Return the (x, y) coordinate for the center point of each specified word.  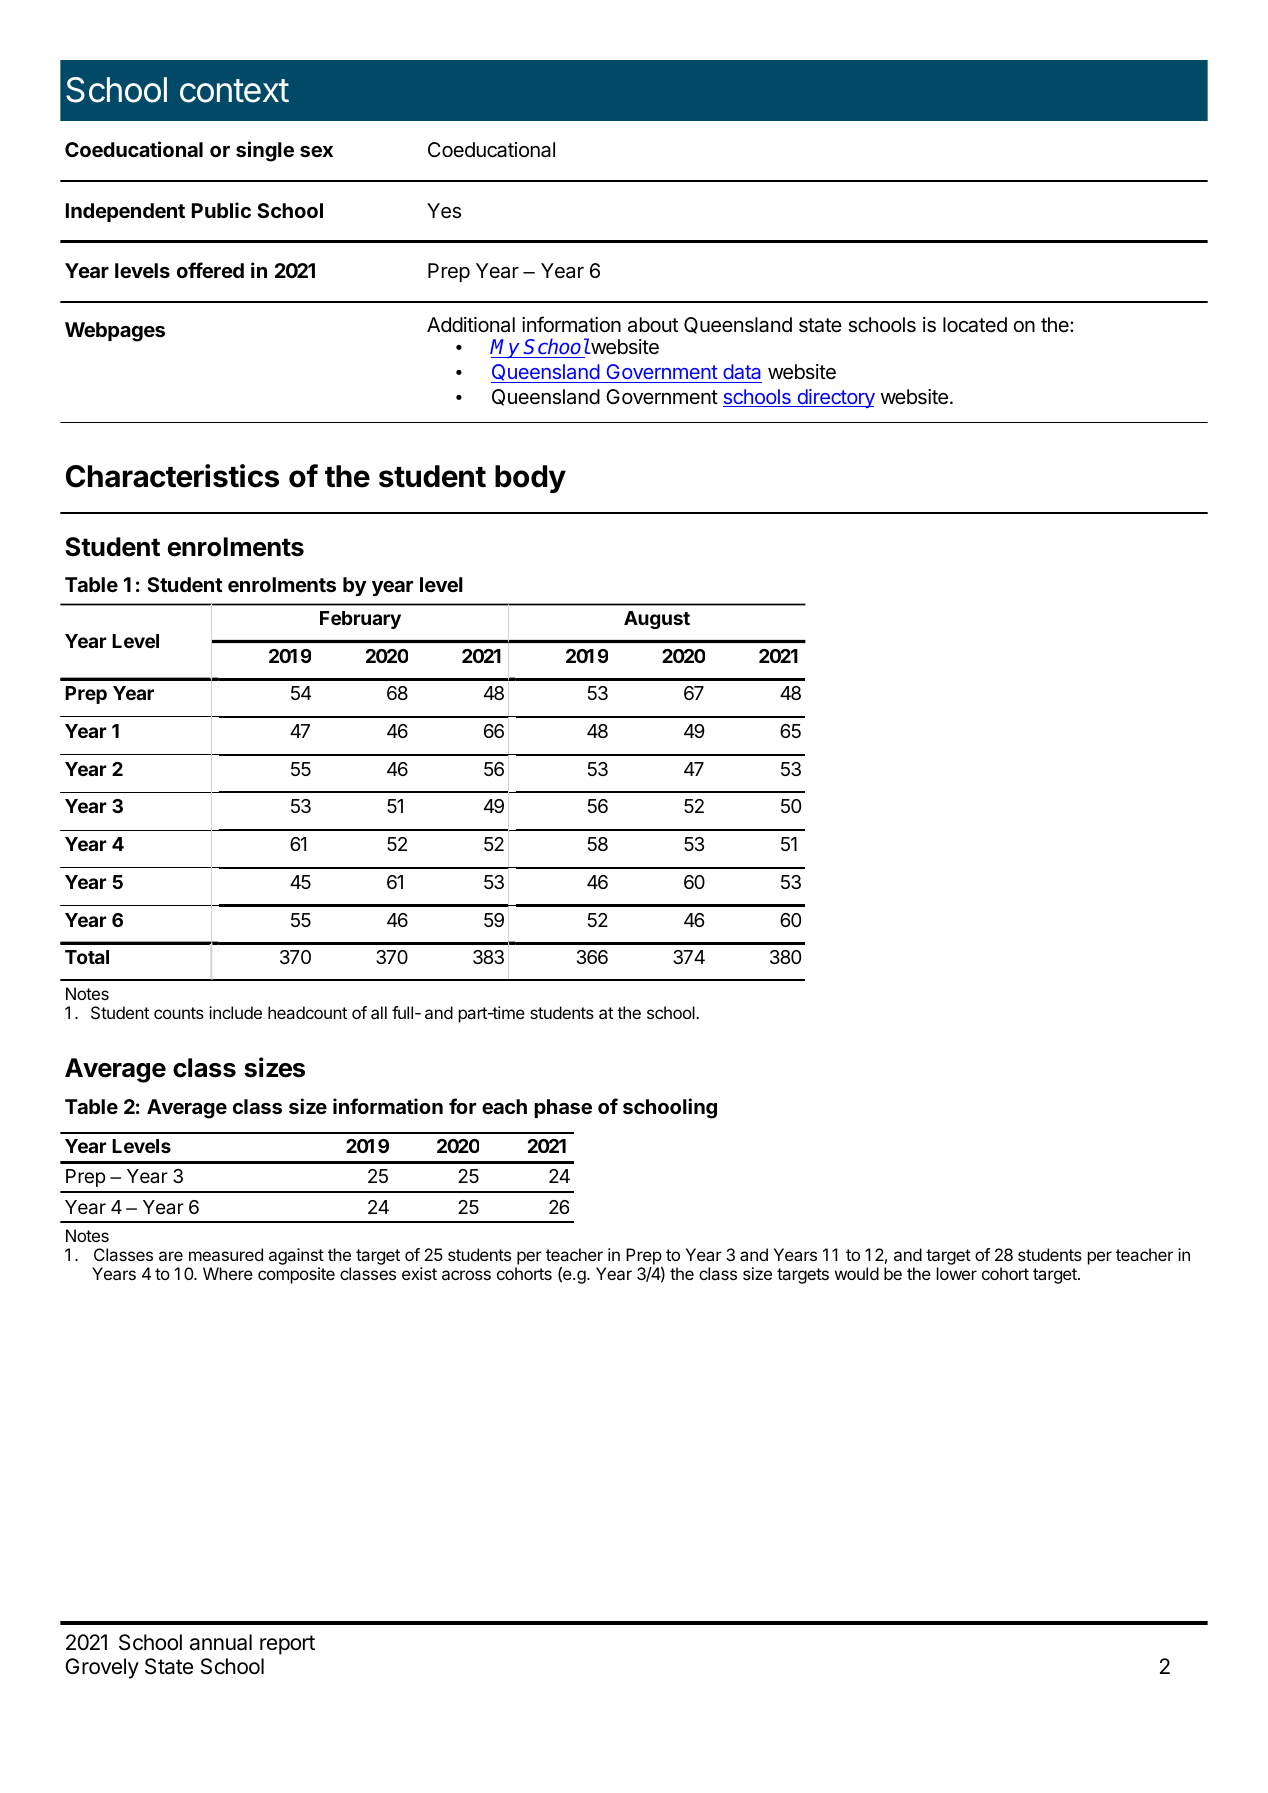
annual (221, 1642)
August (657, 620)
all (379, 1012)
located (975, 325)
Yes (444, 211)
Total (87, 957)
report (287, 1645)
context (234, 91)
